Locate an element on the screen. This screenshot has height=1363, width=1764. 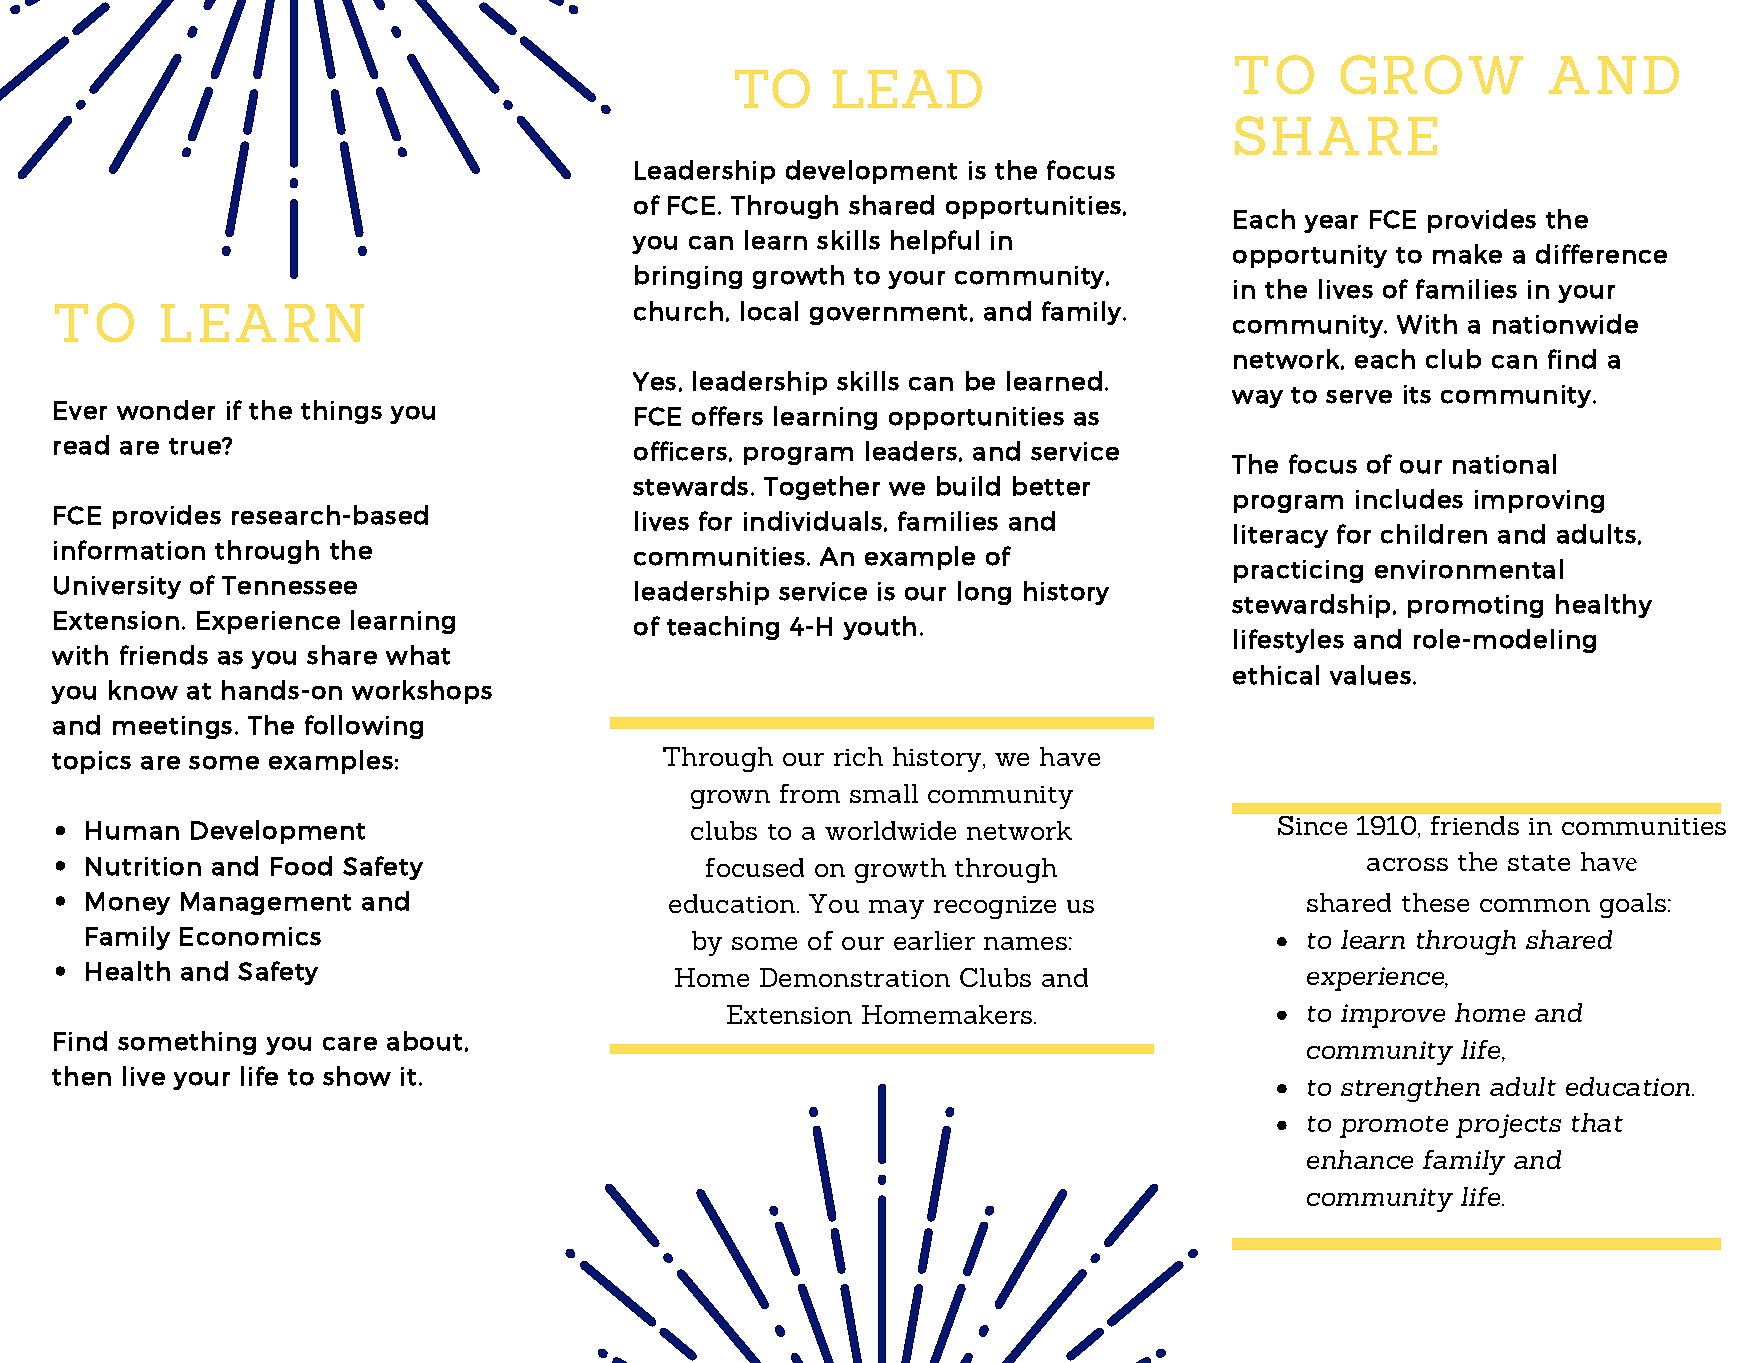
national is located at coordinates (1504, 464).
